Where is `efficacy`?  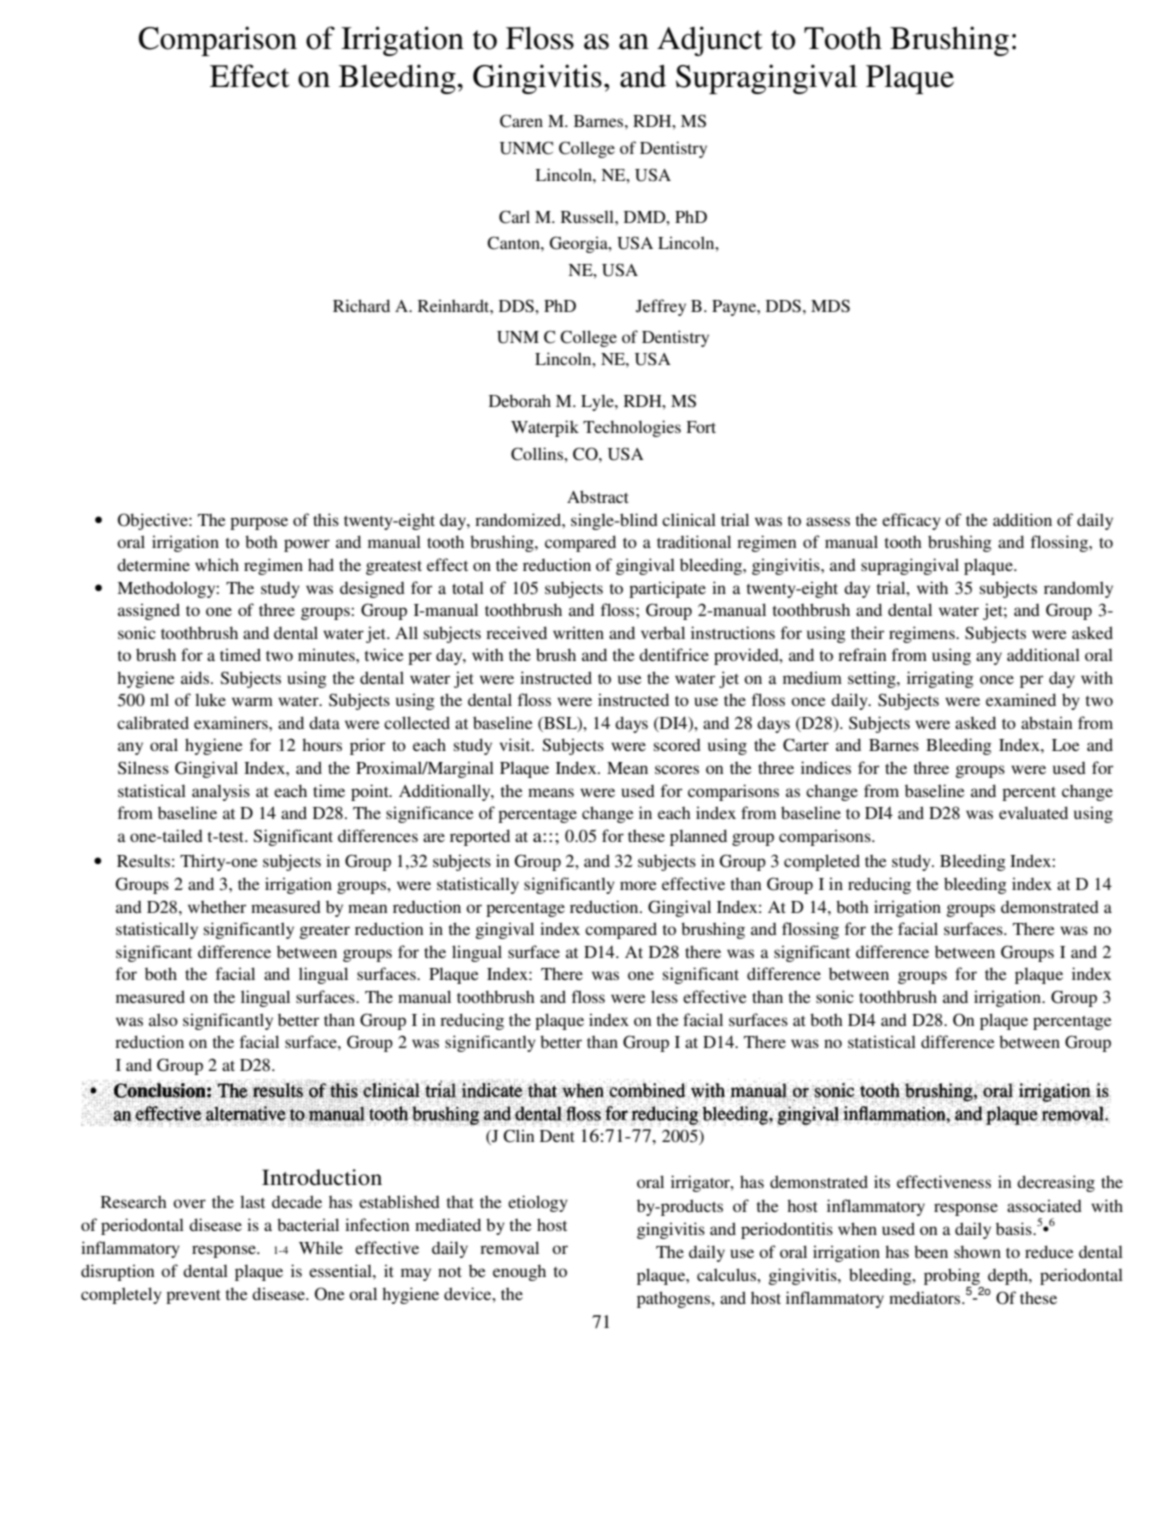 efficacy is located at coordinates (911, 521).
